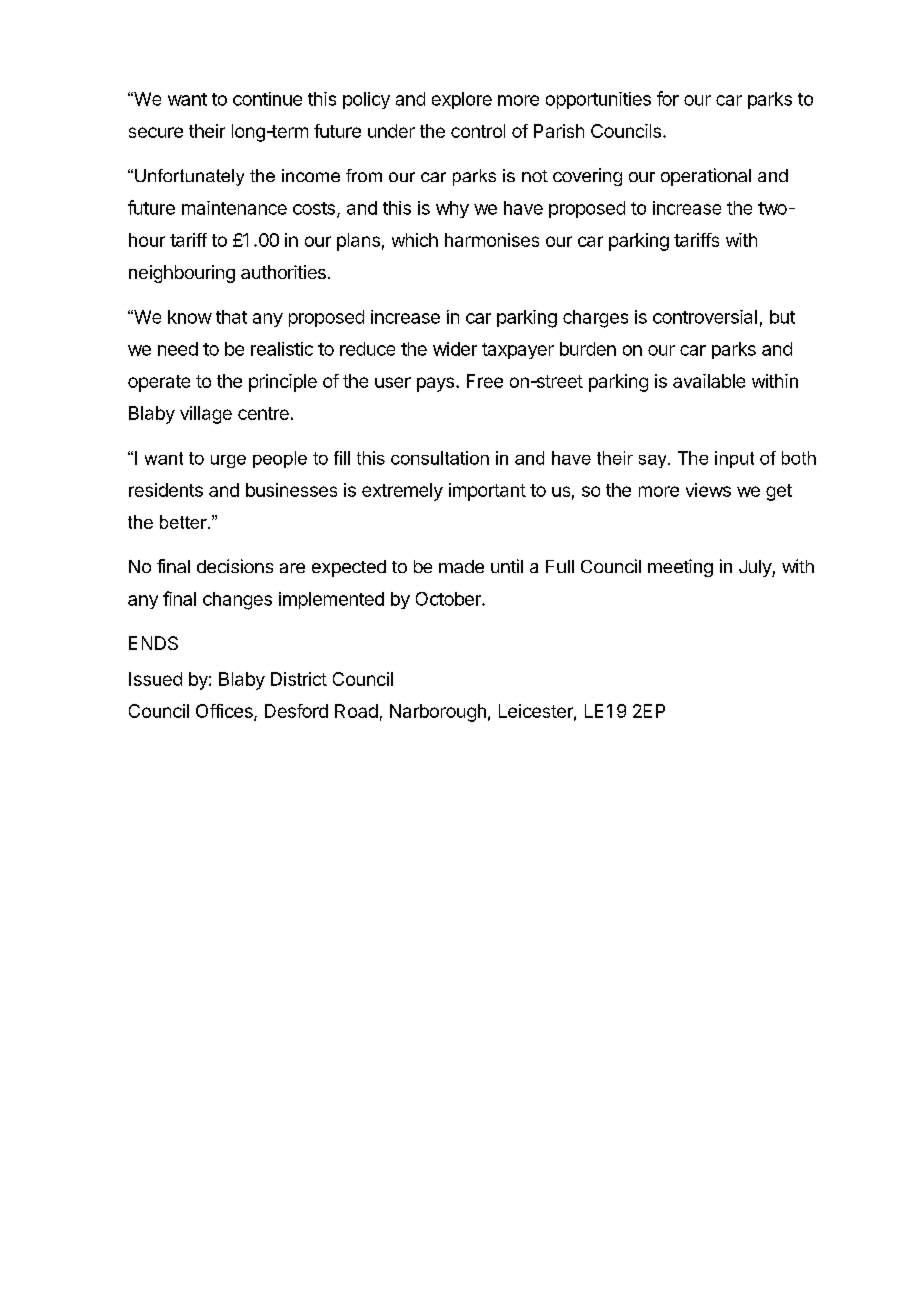  Describe the element at coordinates (756, 568) in the page. I see `July` at that location.
